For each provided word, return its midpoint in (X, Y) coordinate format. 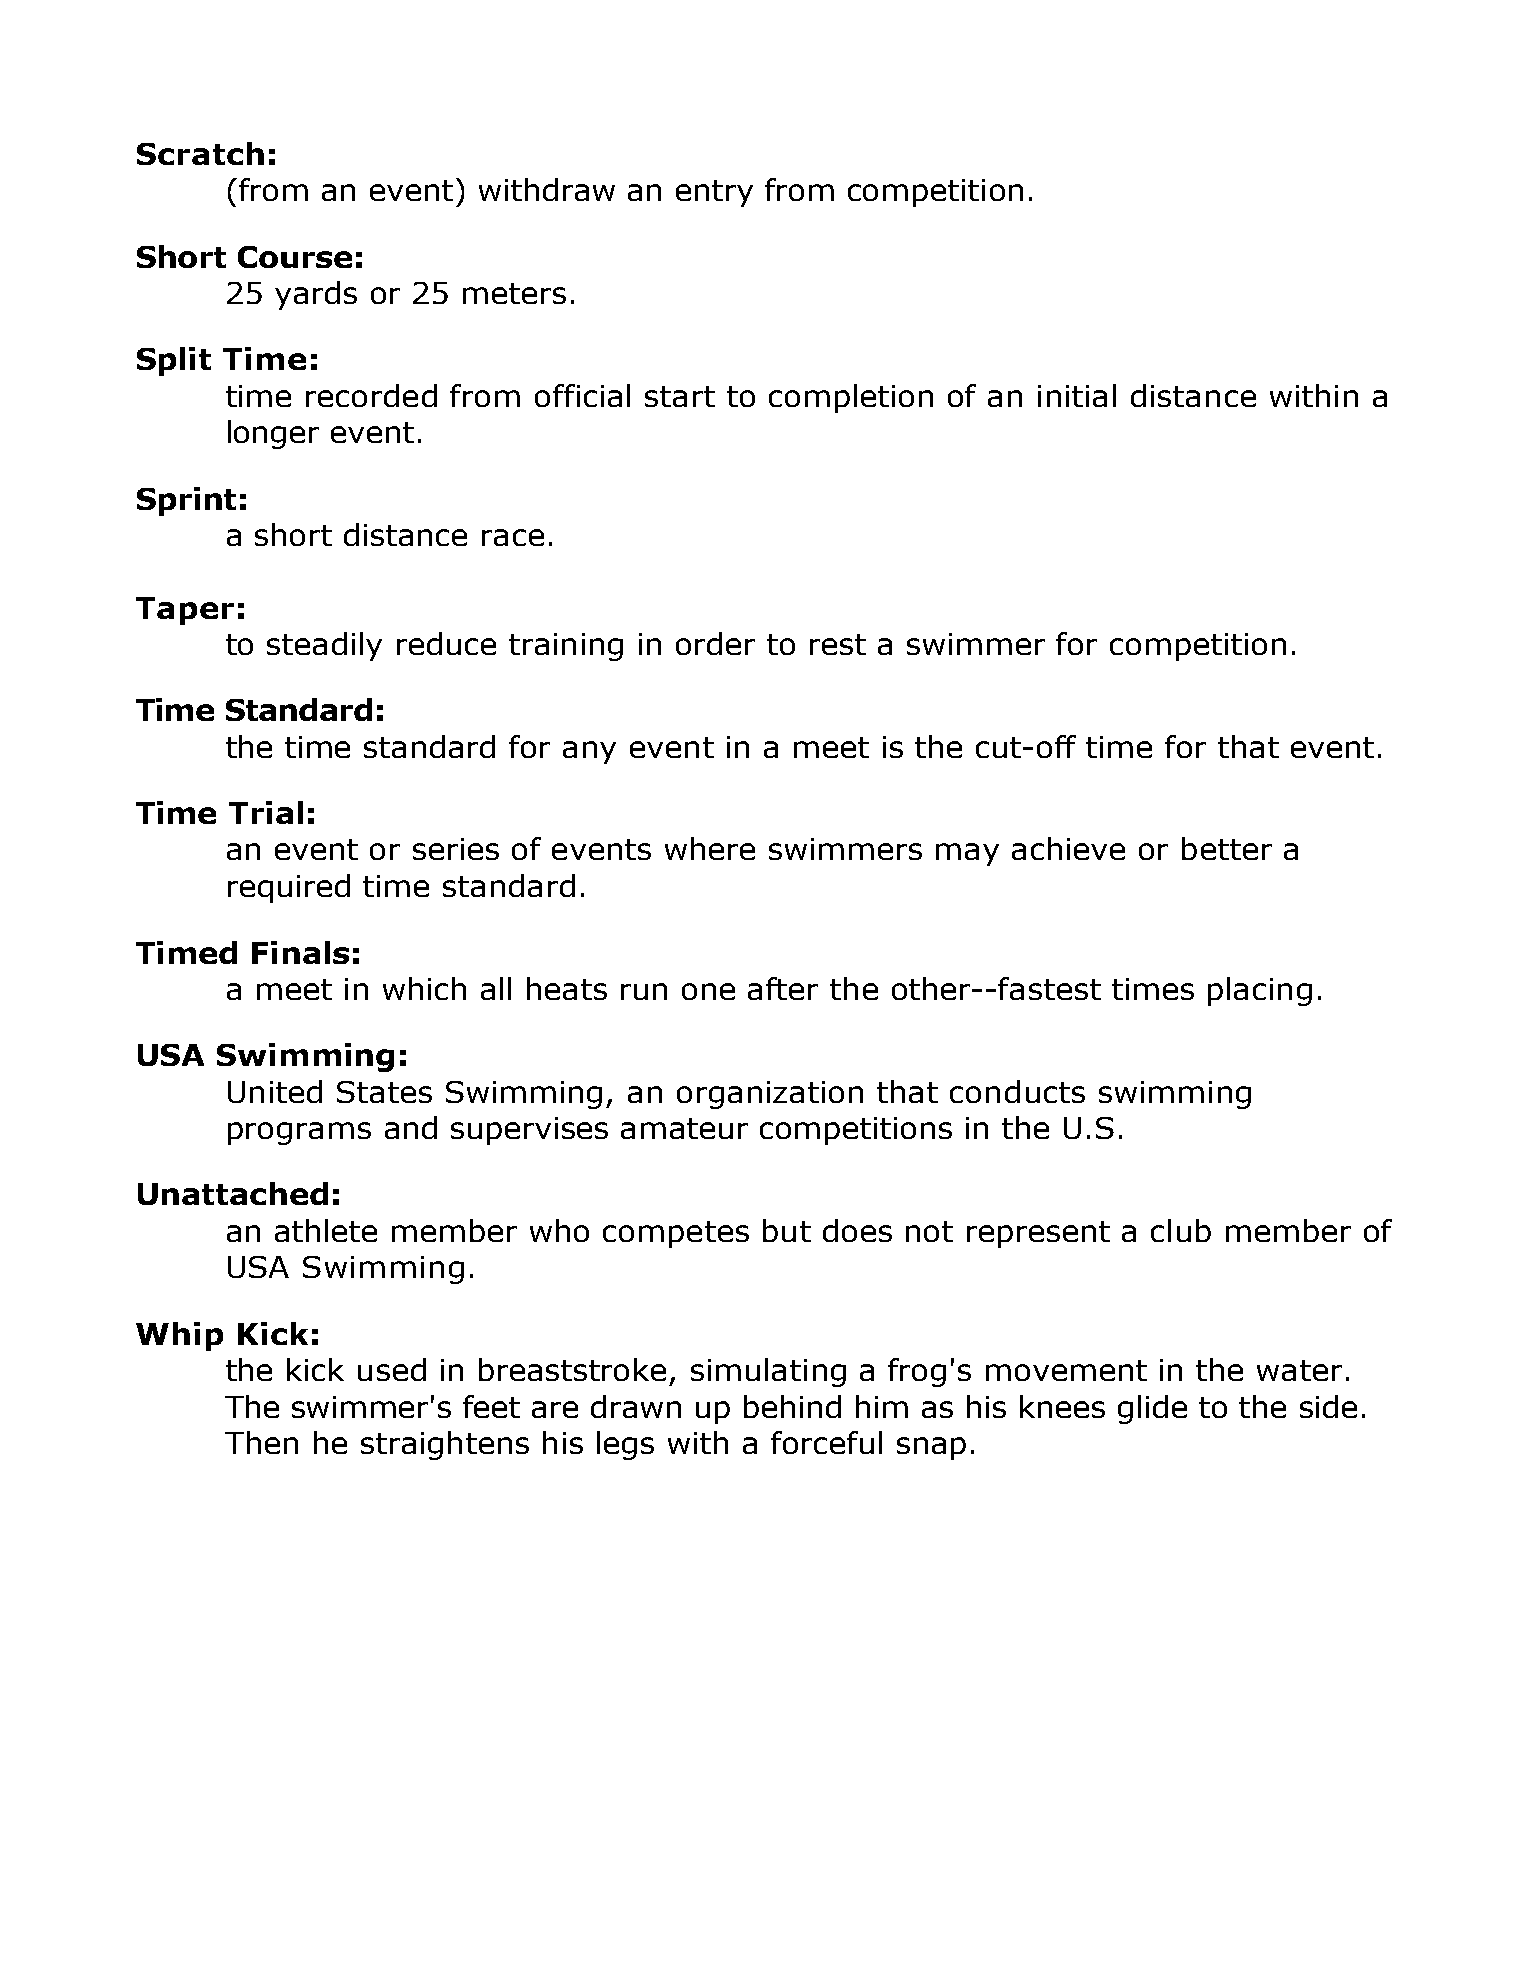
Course (295, 257)
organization (770, 1095)
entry (714, 193)
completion (851, 398)
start (680, 396)
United (275, 1091)
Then (261, 1442)
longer (273, 434)
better (1227, 848)
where (710, 848)
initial (1077, 395)
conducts (1017, 1091)
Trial (266, 812)
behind (792, 1406)
